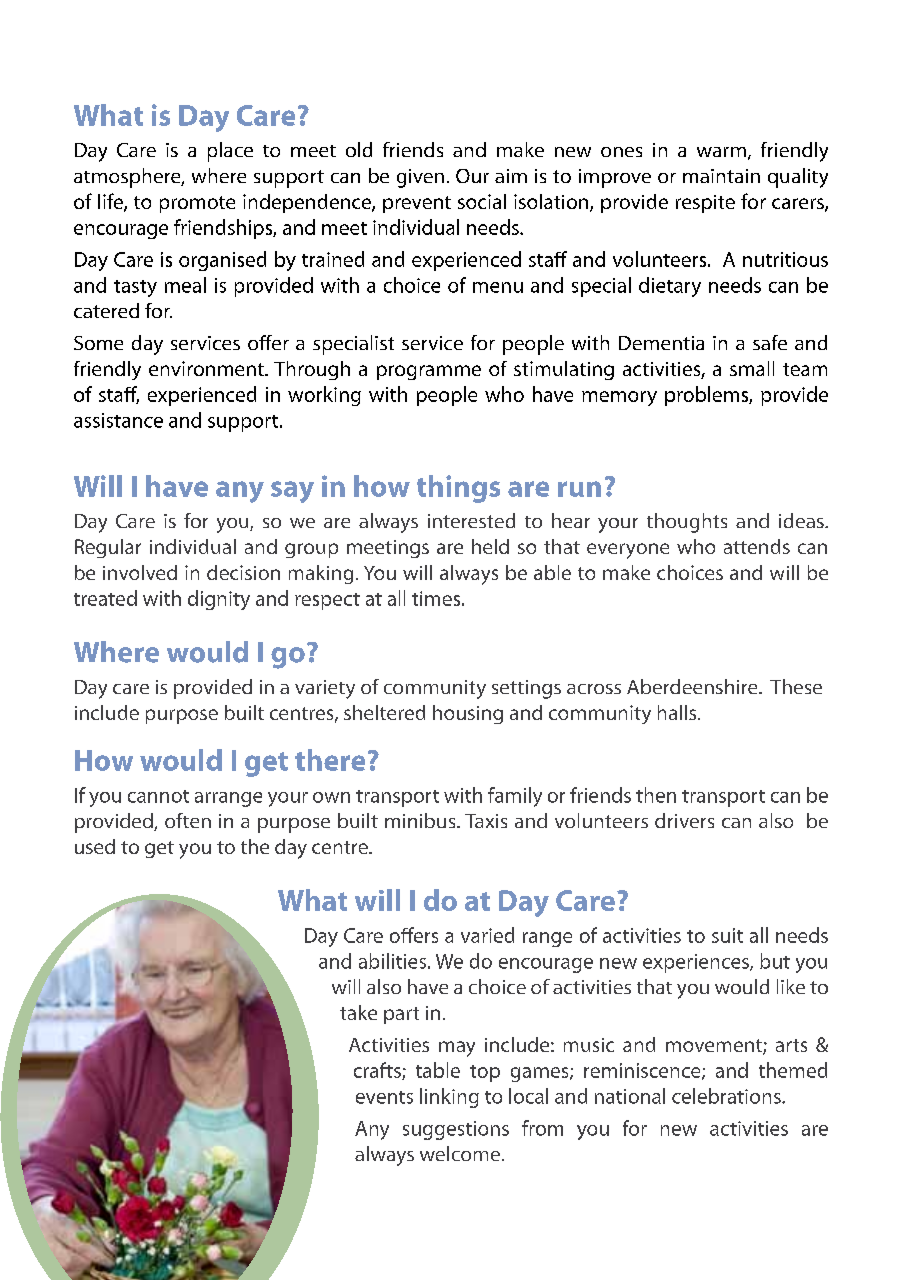 The width and height of the screenshot is (902, 1280). What do you see at coordinates (197, 204) in the screenshot?
I see `promote` at bounding box center [197, 204].
